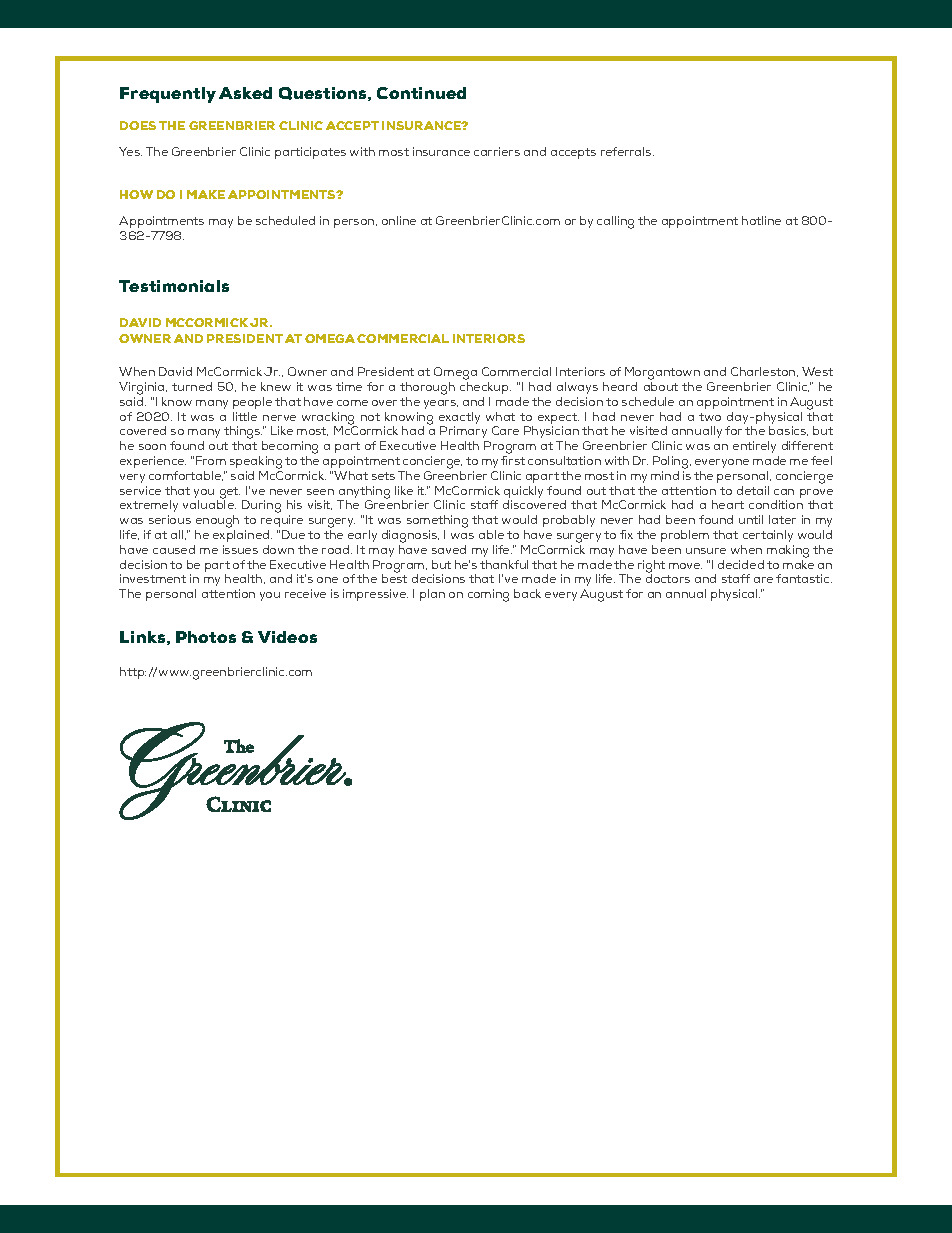  I want to click on plan, so click(432, 595).
